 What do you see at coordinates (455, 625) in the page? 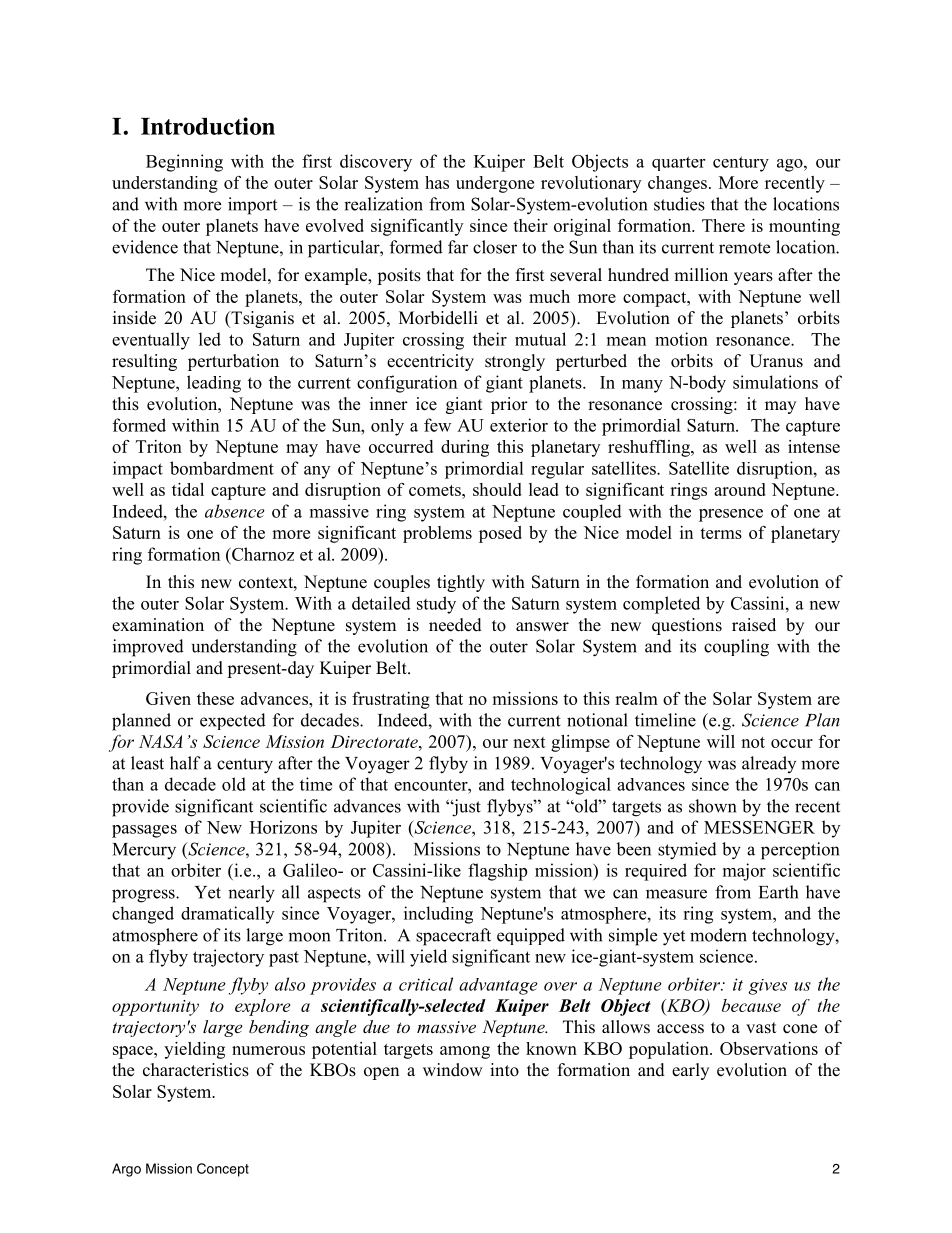
I see `needed` at bounding box center [455, 625].
